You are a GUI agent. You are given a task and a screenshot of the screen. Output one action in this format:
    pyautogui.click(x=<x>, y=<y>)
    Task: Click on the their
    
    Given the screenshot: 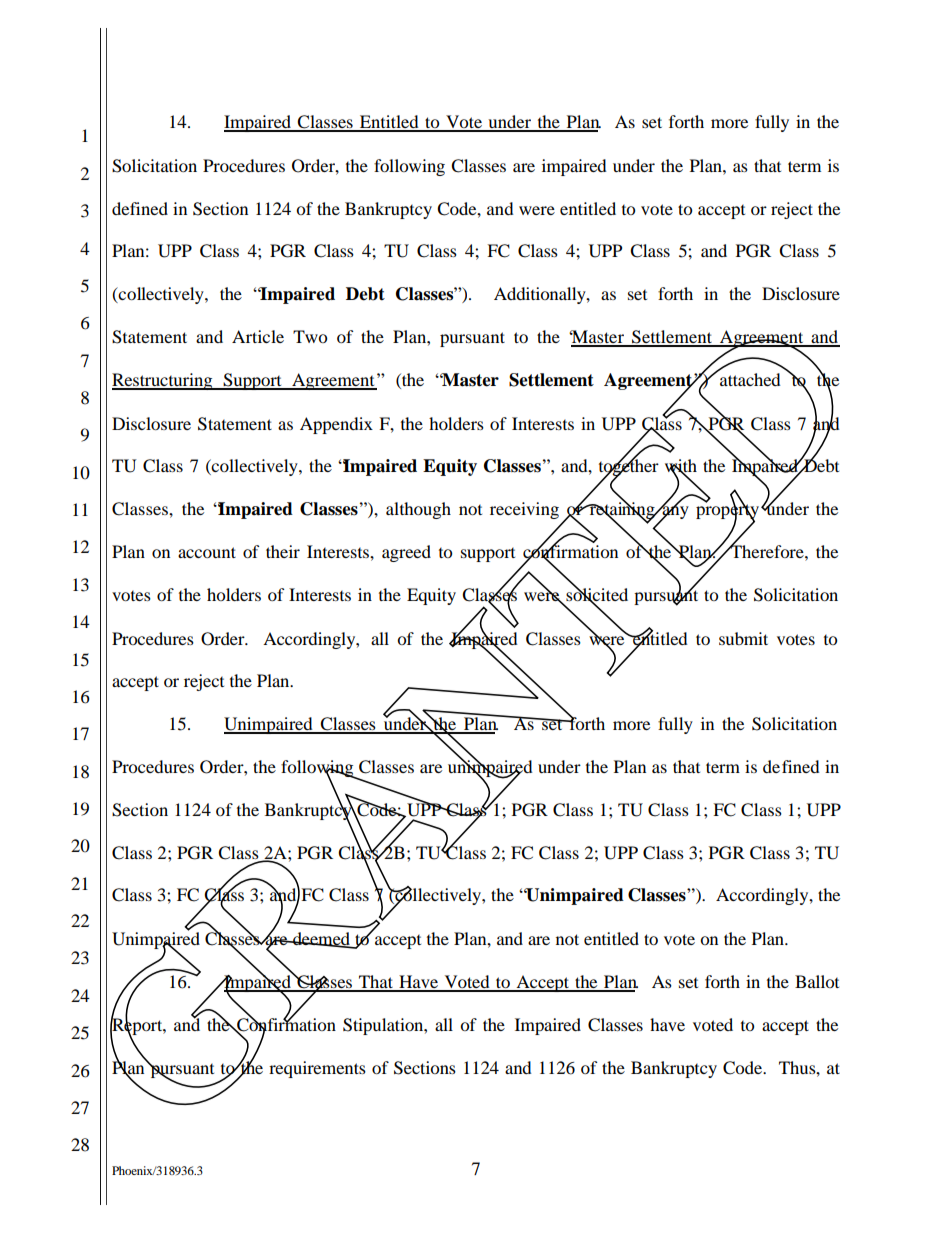 What is the action you would take?
    pyautogui.click(x=283, y=551)
